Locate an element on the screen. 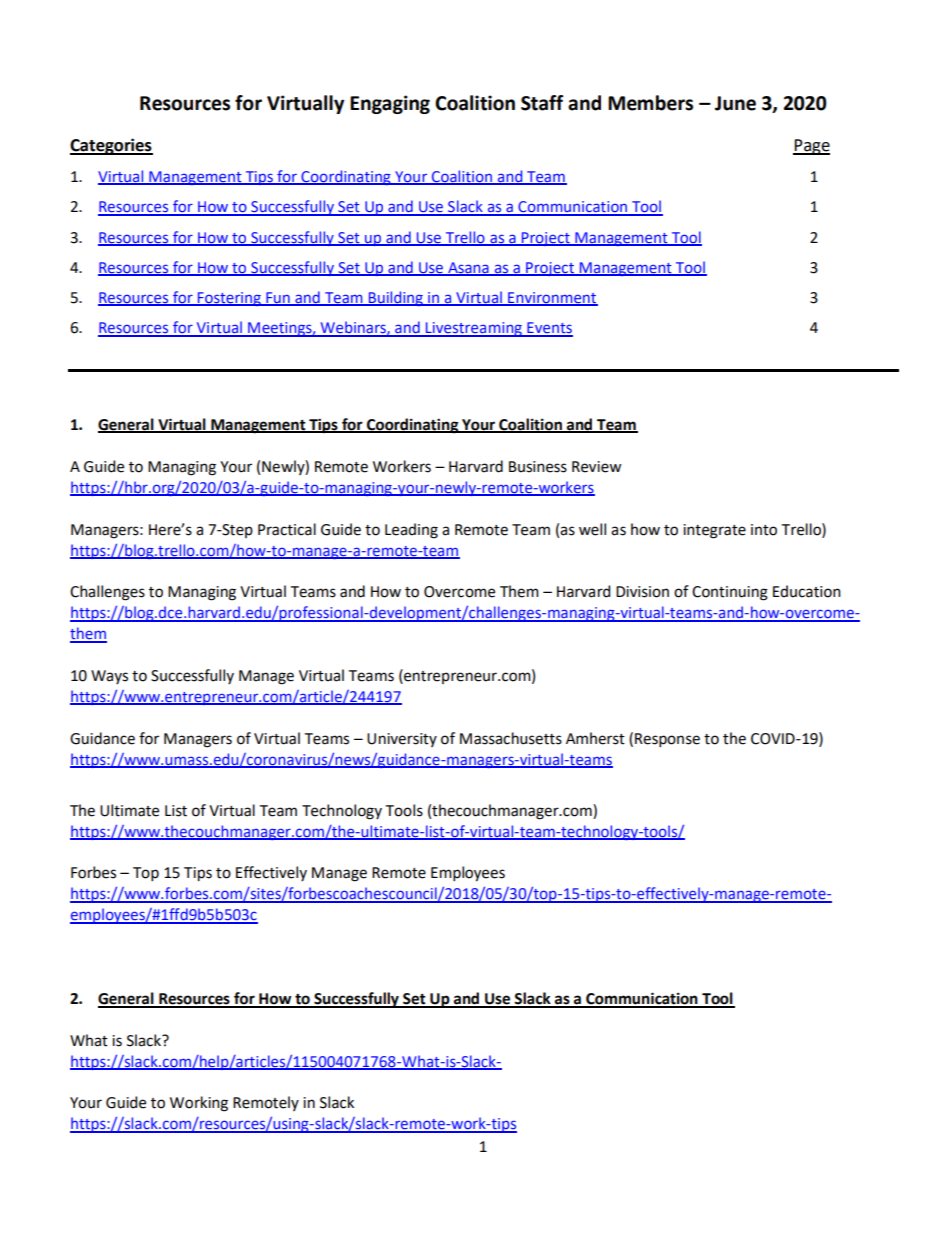  Ways is located at coordinates (109, 677).
